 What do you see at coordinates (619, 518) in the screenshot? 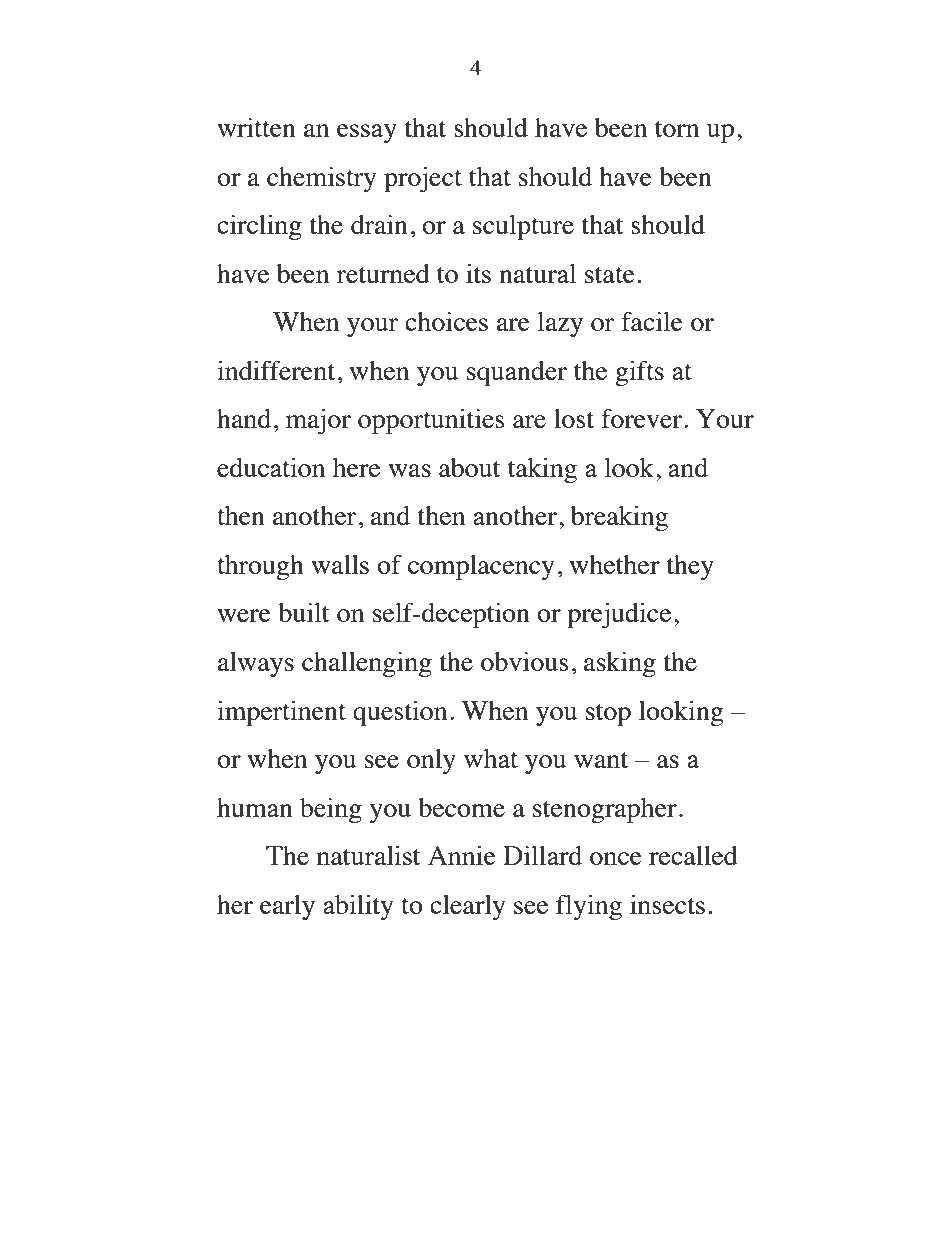
I see `breaking` at bounding box center [619, 518].
